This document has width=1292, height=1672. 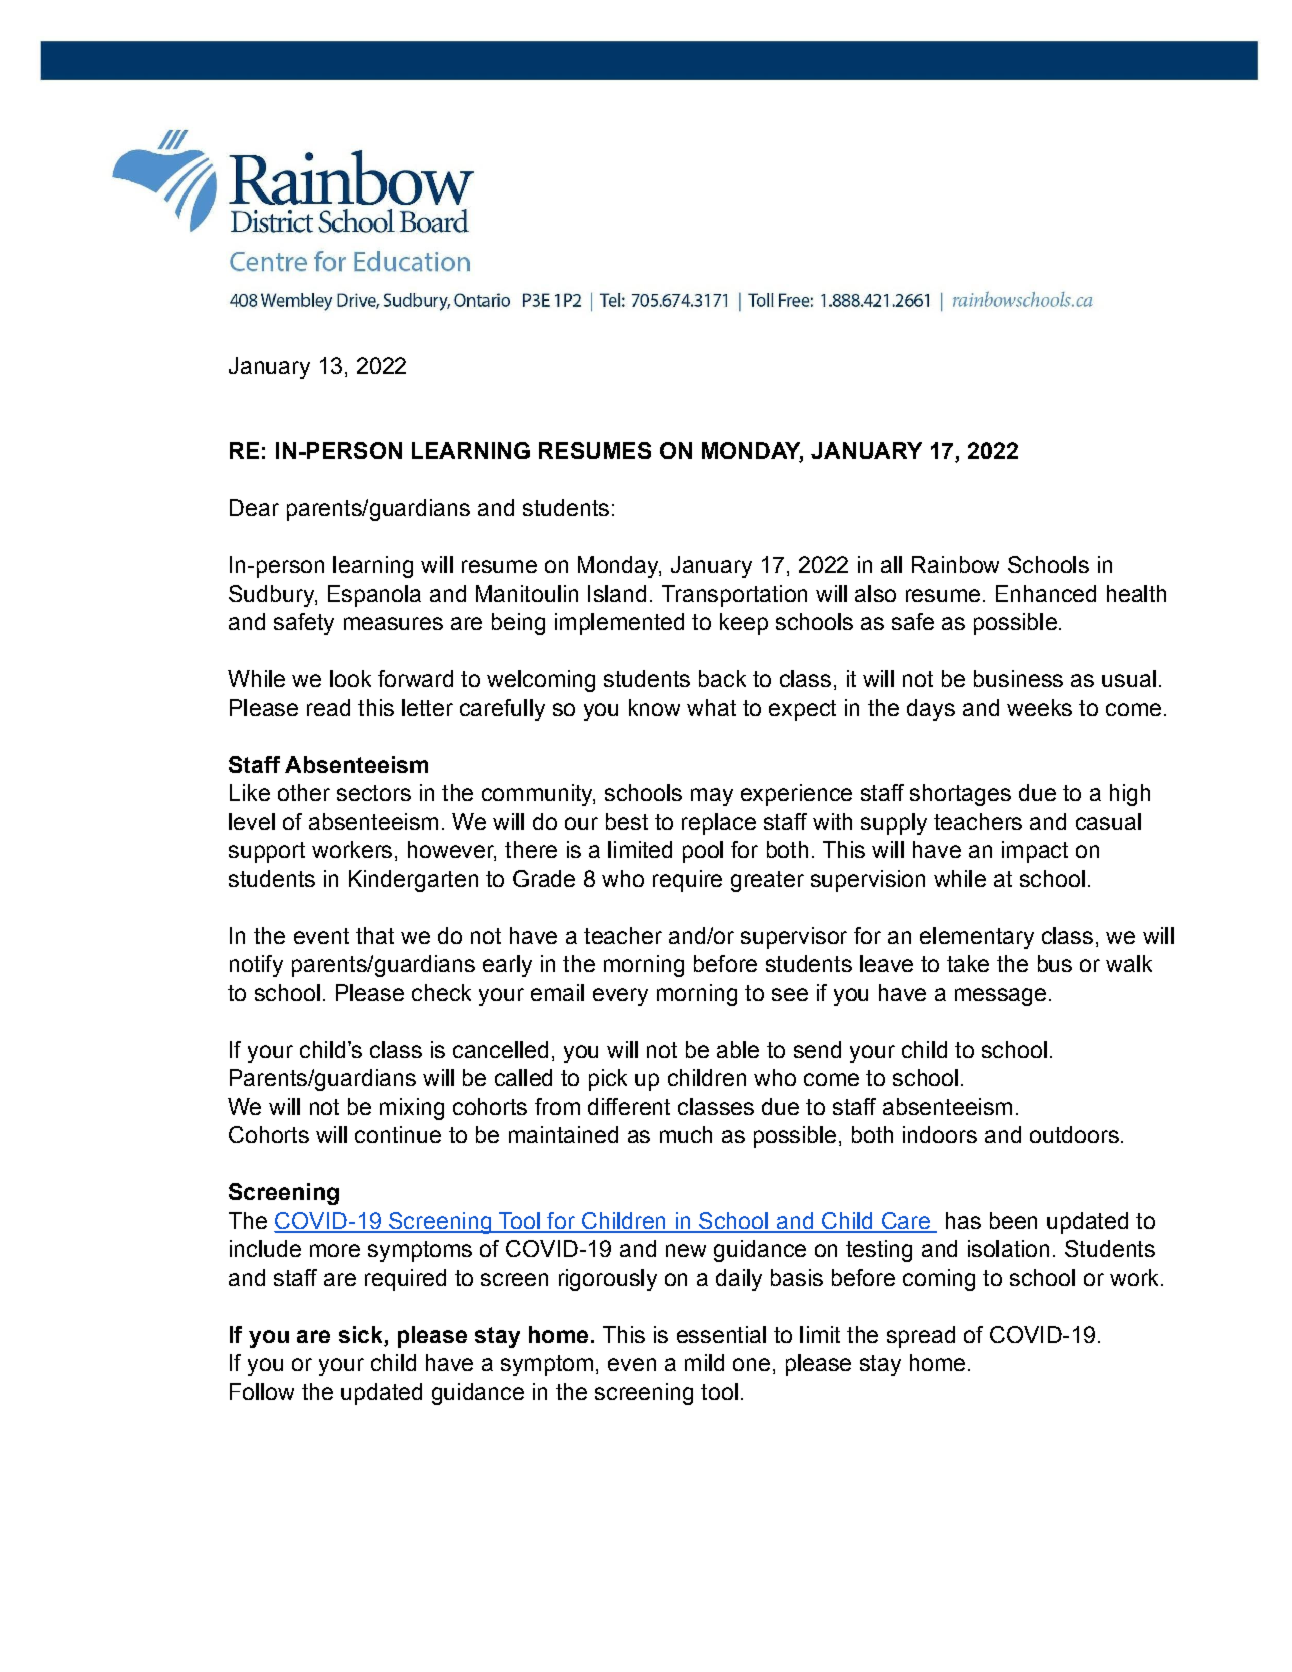 I want to click on elementary, so click(x=977, y=938).
